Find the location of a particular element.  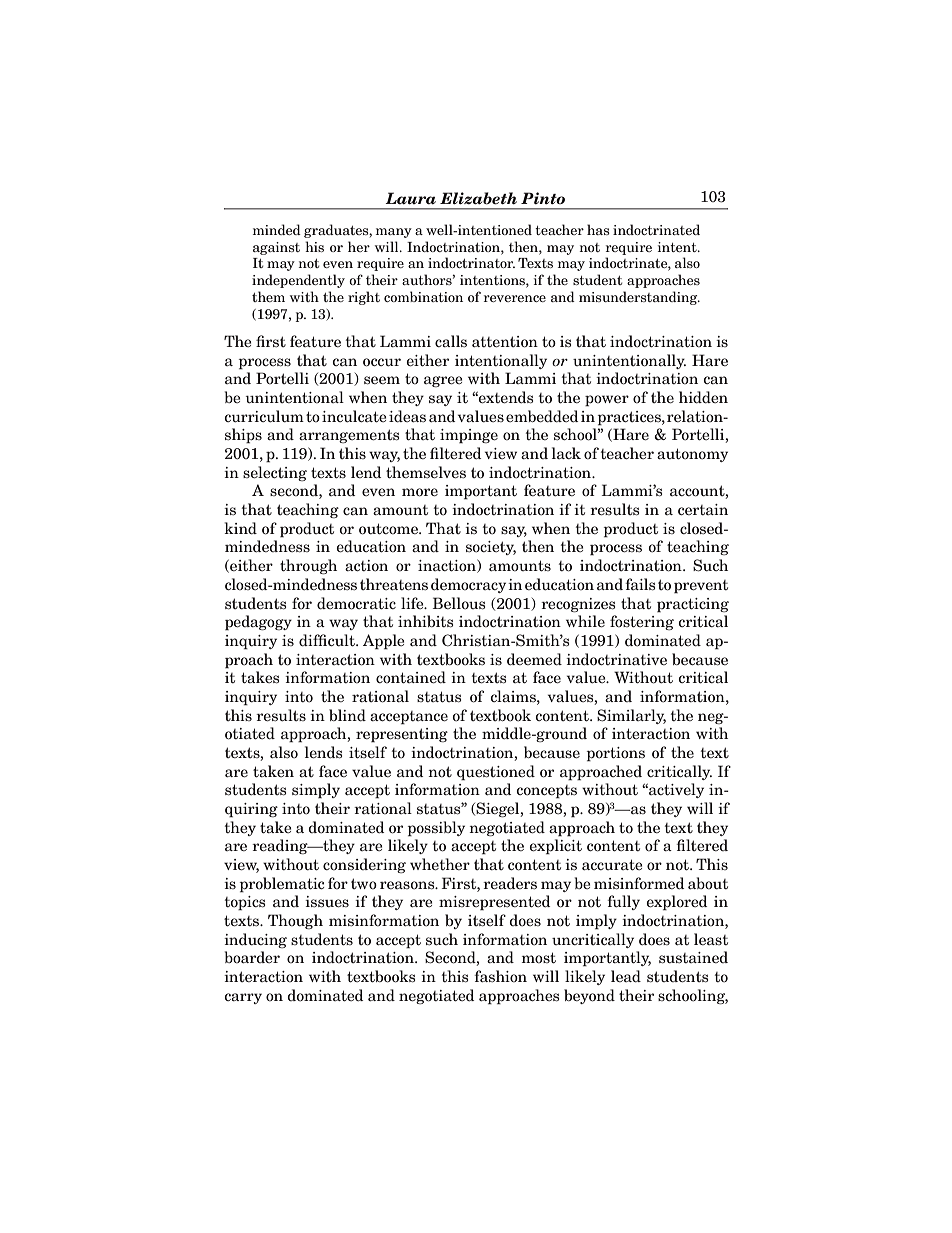

boarder is located at coordinates (252, 957).
